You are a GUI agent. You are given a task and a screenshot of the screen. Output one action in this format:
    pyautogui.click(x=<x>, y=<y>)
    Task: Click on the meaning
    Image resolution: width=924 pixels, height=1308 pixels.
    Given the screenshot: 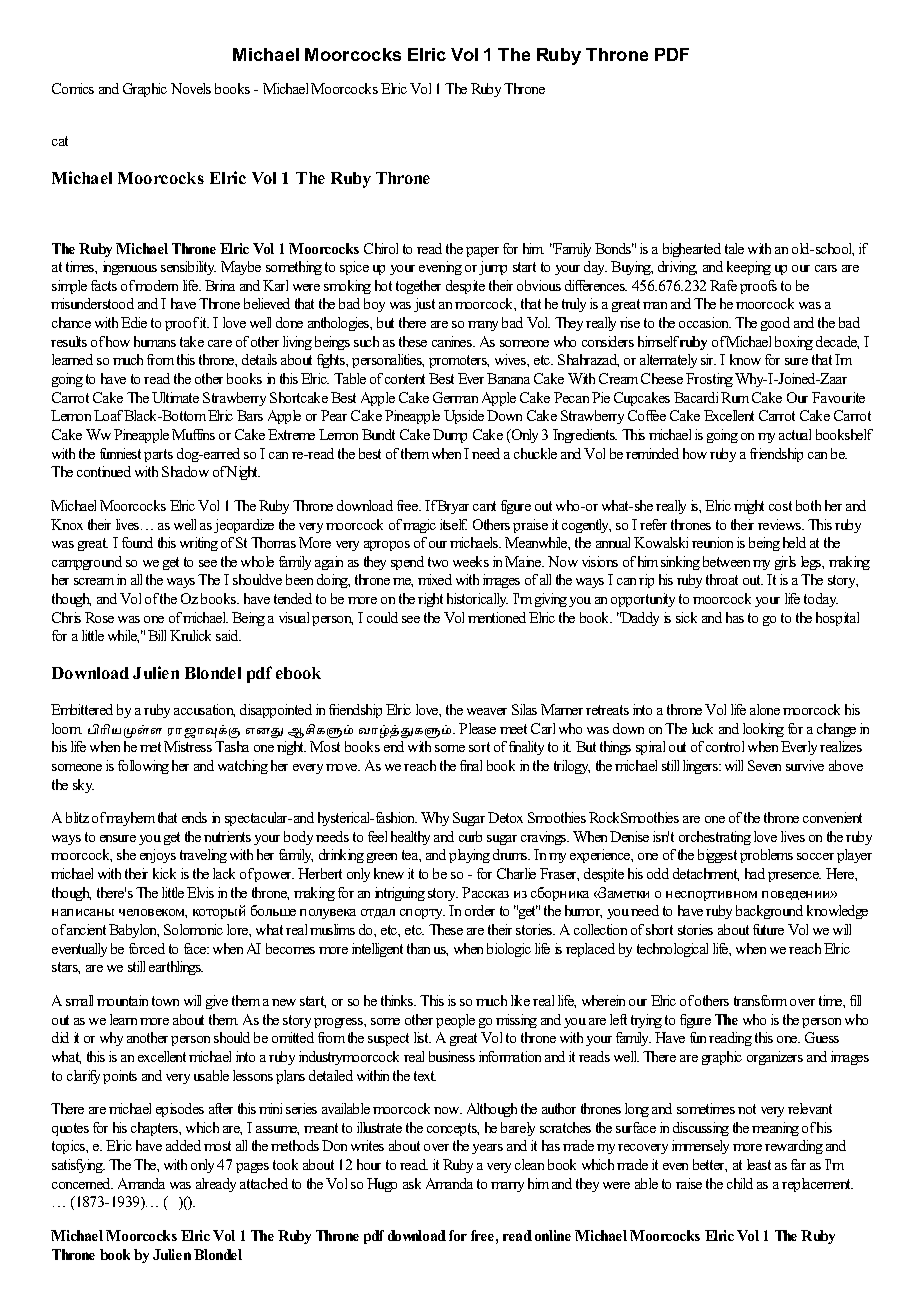 What is the action you would take?
    pyautogui.click(x=775, y=1129)
